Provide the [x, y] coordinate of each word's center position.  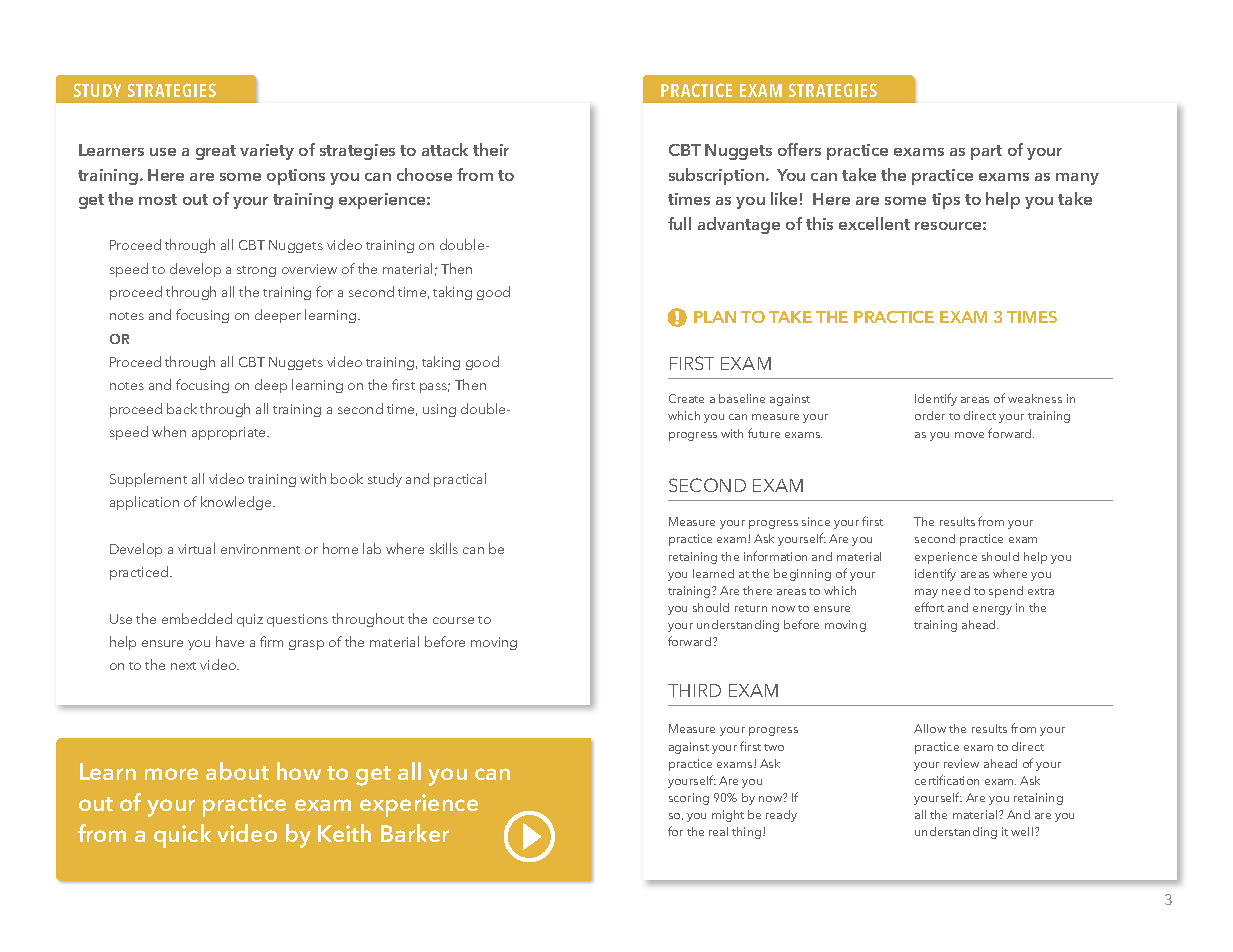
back [182, 408]
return [751, 608]
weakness [1035, 398]
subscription [716, 176]
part [986, 152]
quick [182, 836]
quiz [250, 620]
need [956, 590]
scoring [689, 799]
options [296, 177]
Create [686, 398]
